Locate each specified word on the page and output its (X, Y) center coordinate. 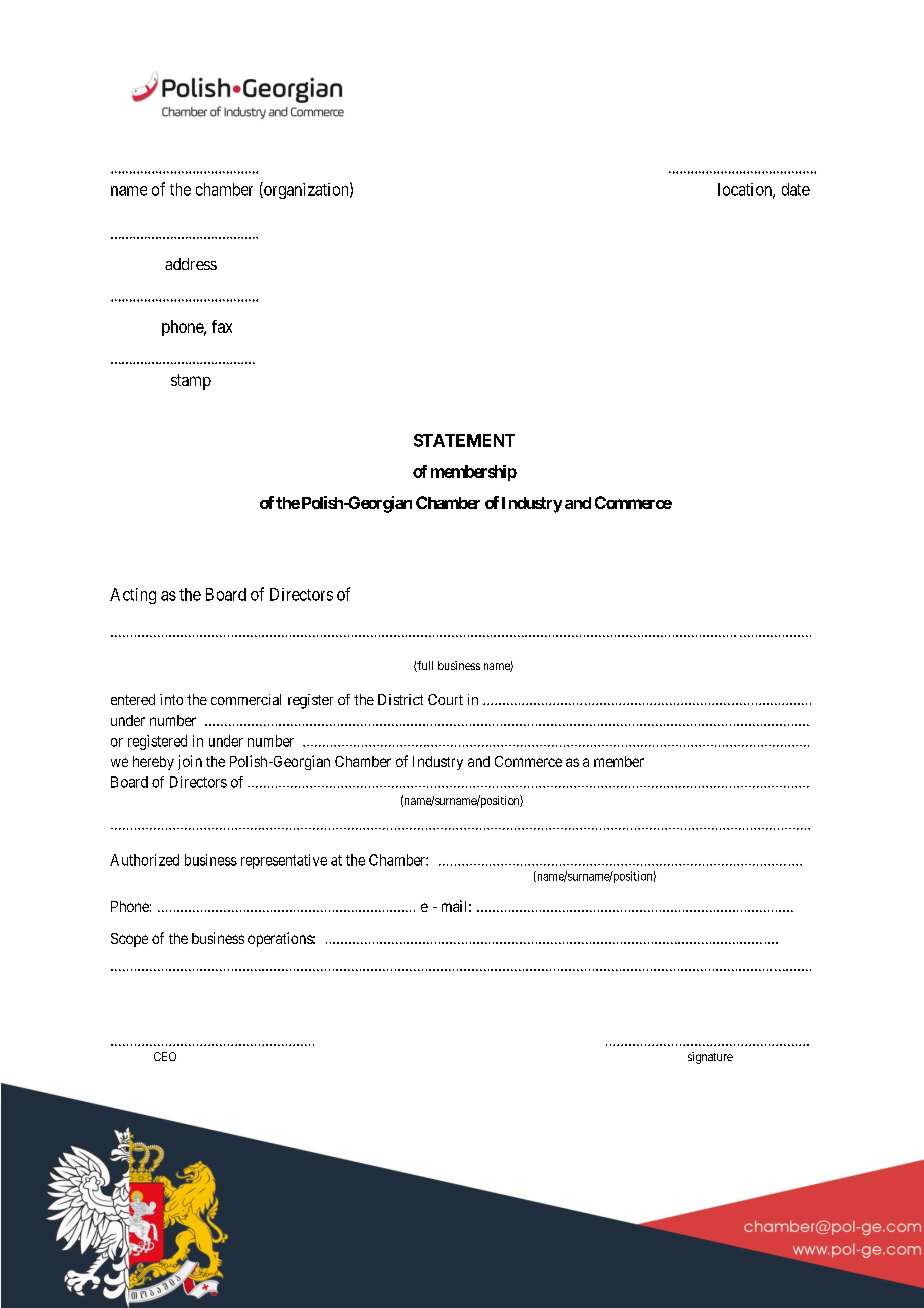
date (796, 189)
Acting (133, 596)
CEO (165, 1056)
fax (222, 326)
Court (445, 699)
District (400, 699)
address (191, 264)
